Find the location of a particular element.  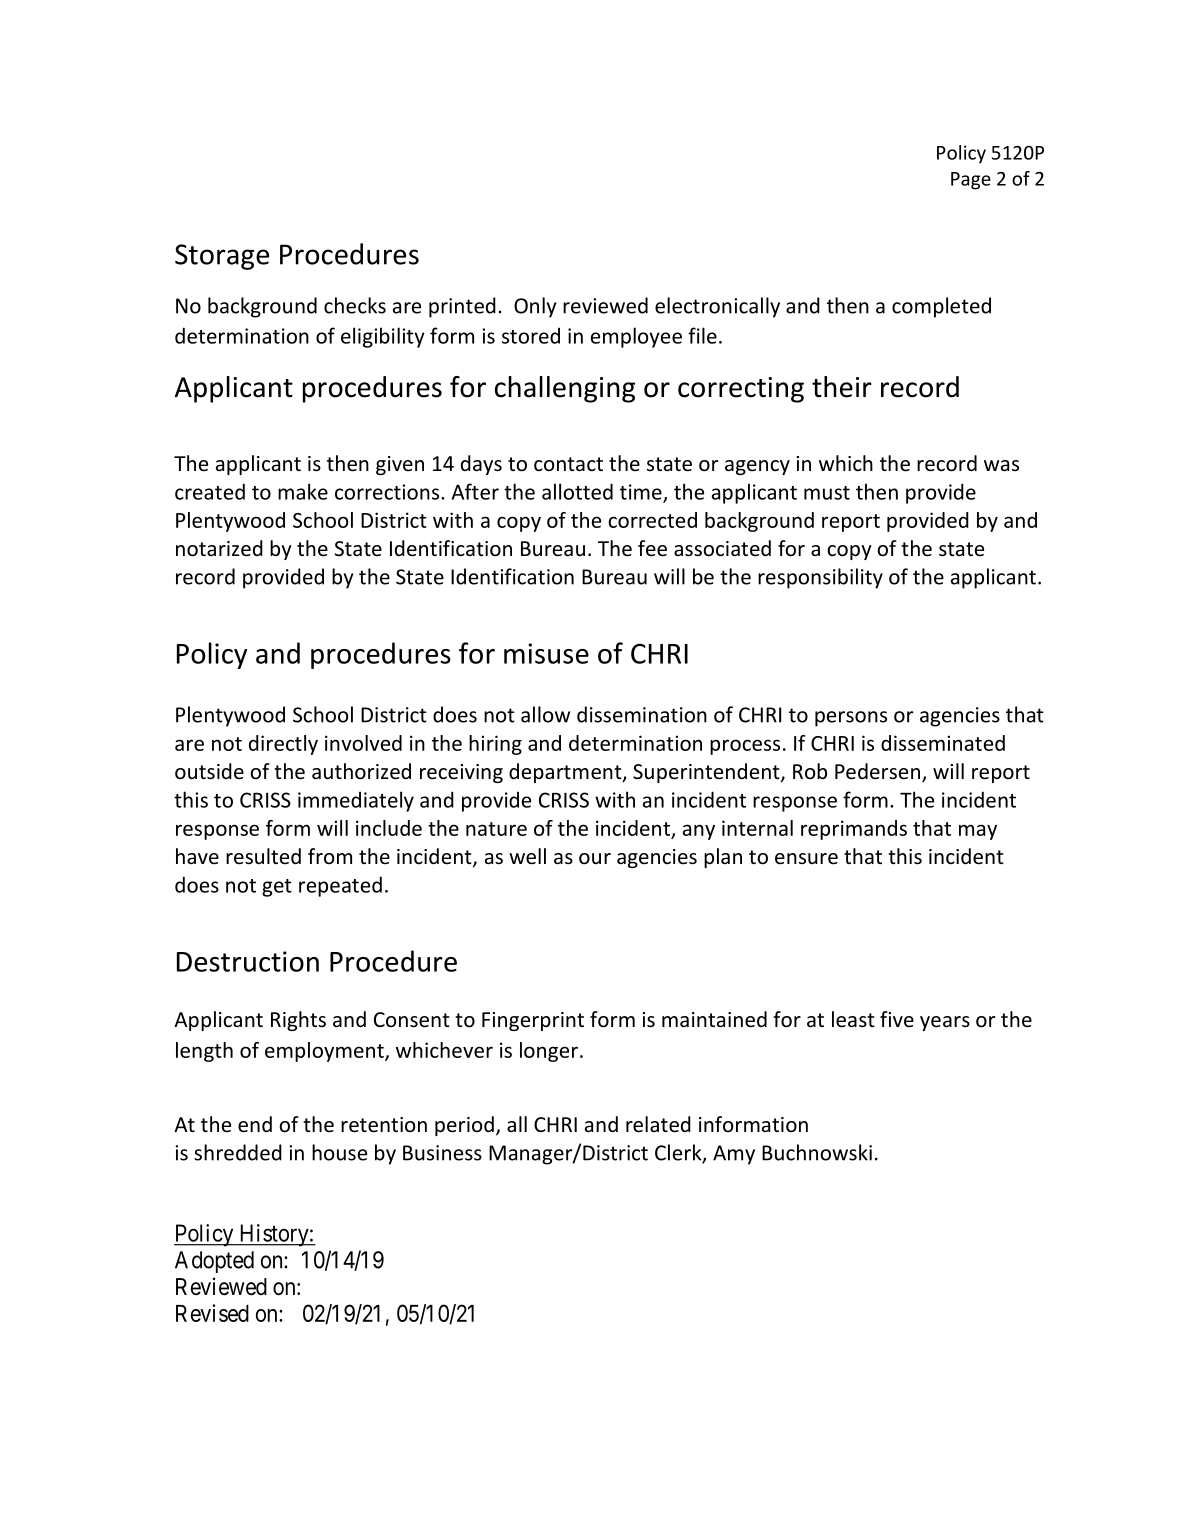

directly is located at coordinates (283, 745).
